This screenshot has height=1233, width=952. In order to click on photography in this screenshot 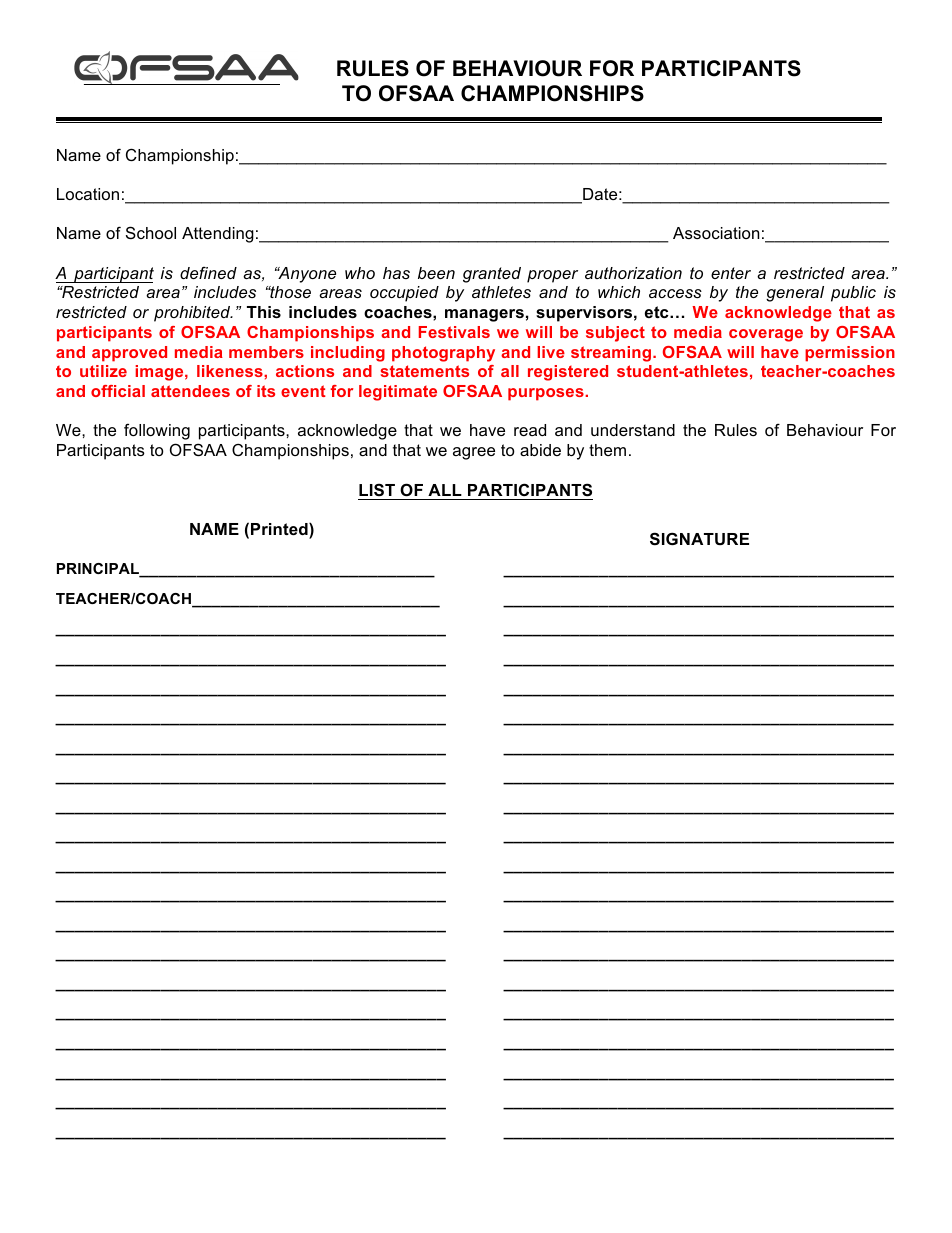, I will do `click(443, 354)`.
